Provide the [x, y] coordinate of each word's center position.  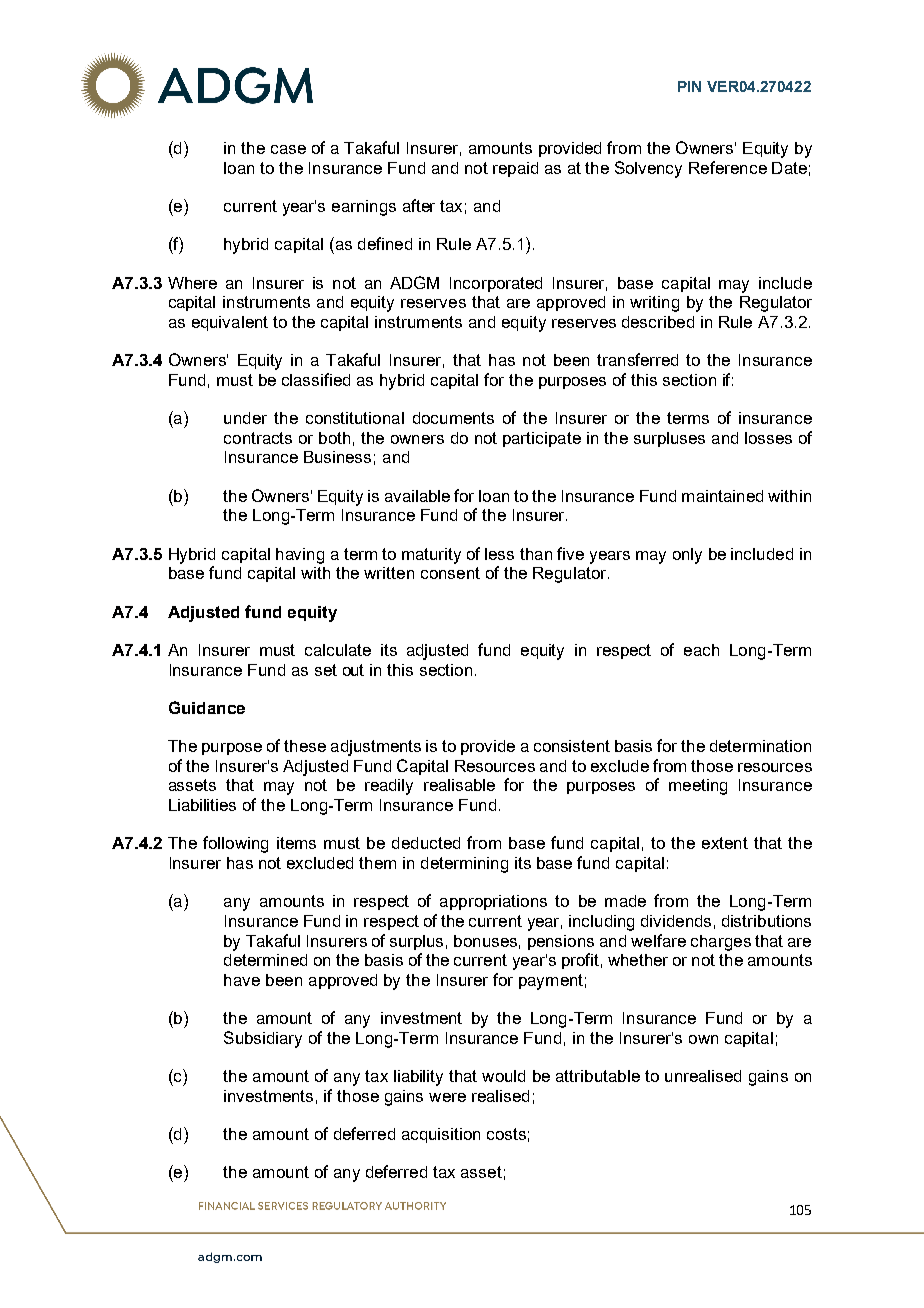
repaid [515, 169]
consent [450, 573]
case [288, 149]
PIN [689, 86]
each [701, 650]
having [300, 556]
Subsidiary [263, 1039]
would [503, 1076]
